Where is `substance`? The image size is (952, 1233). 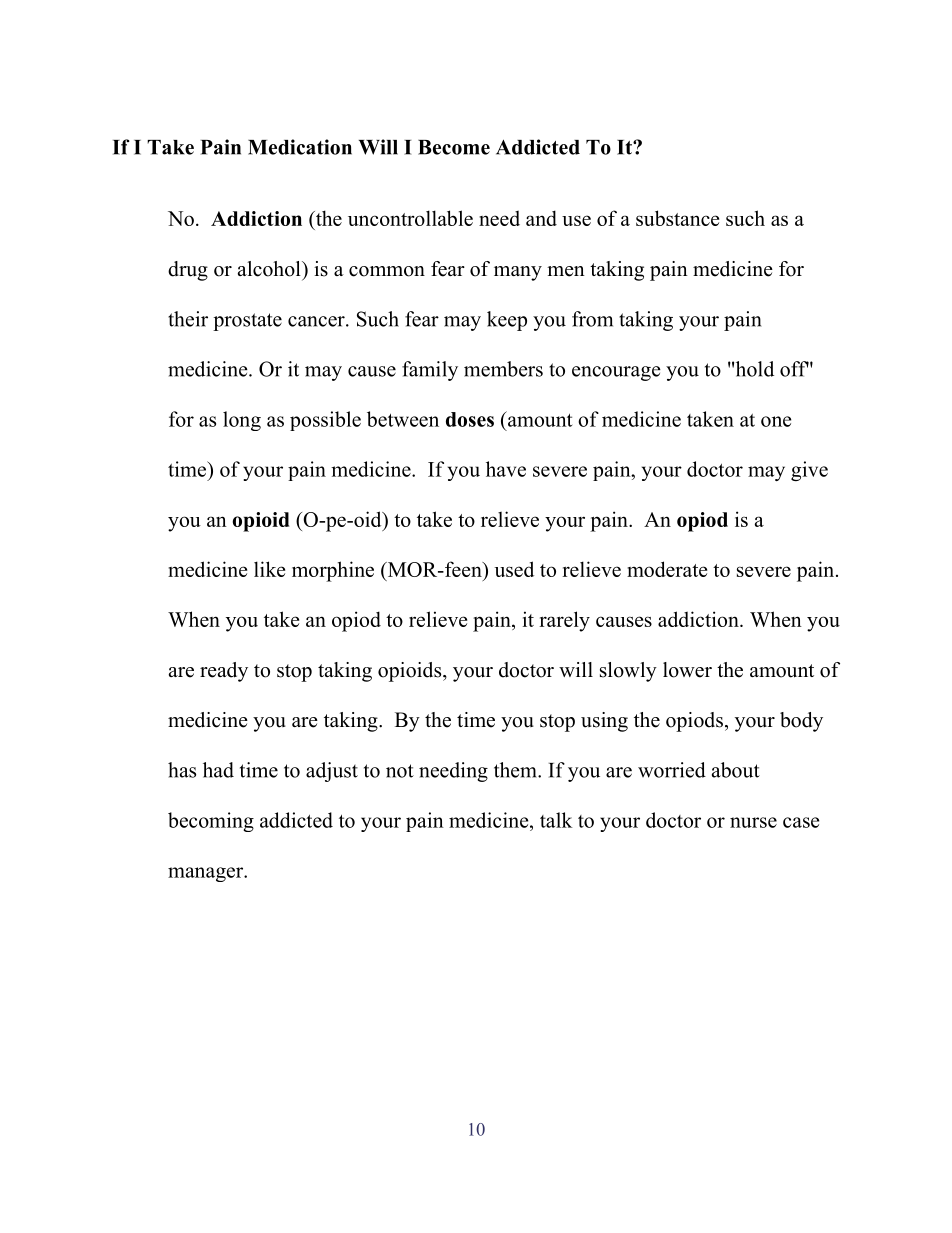 substance is located at coordinates (677, 218).
